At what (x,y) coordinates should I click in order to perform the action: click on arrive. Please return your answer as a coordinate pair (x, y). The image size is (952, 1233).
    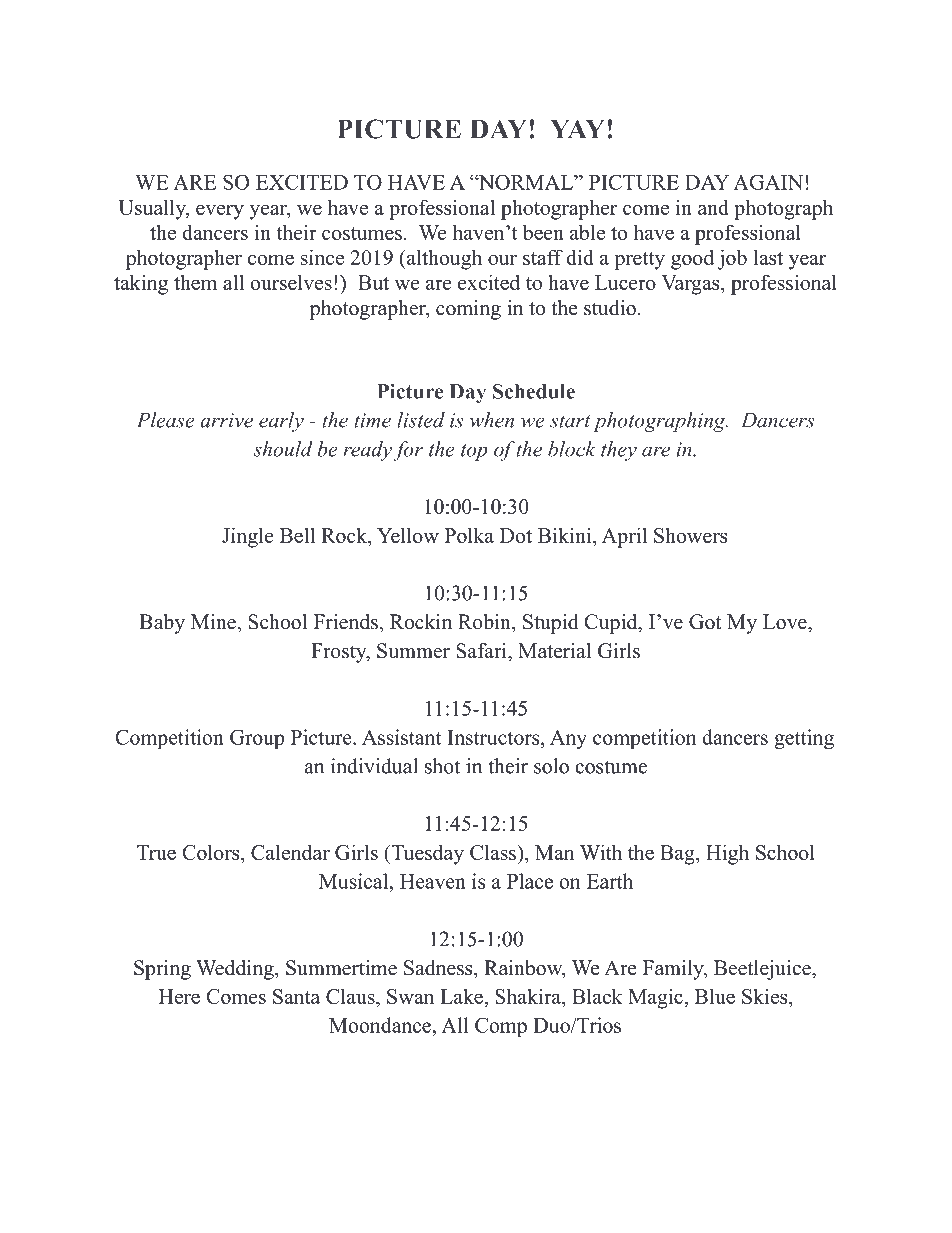
    Looking at the image, I should click on (227, 420).
